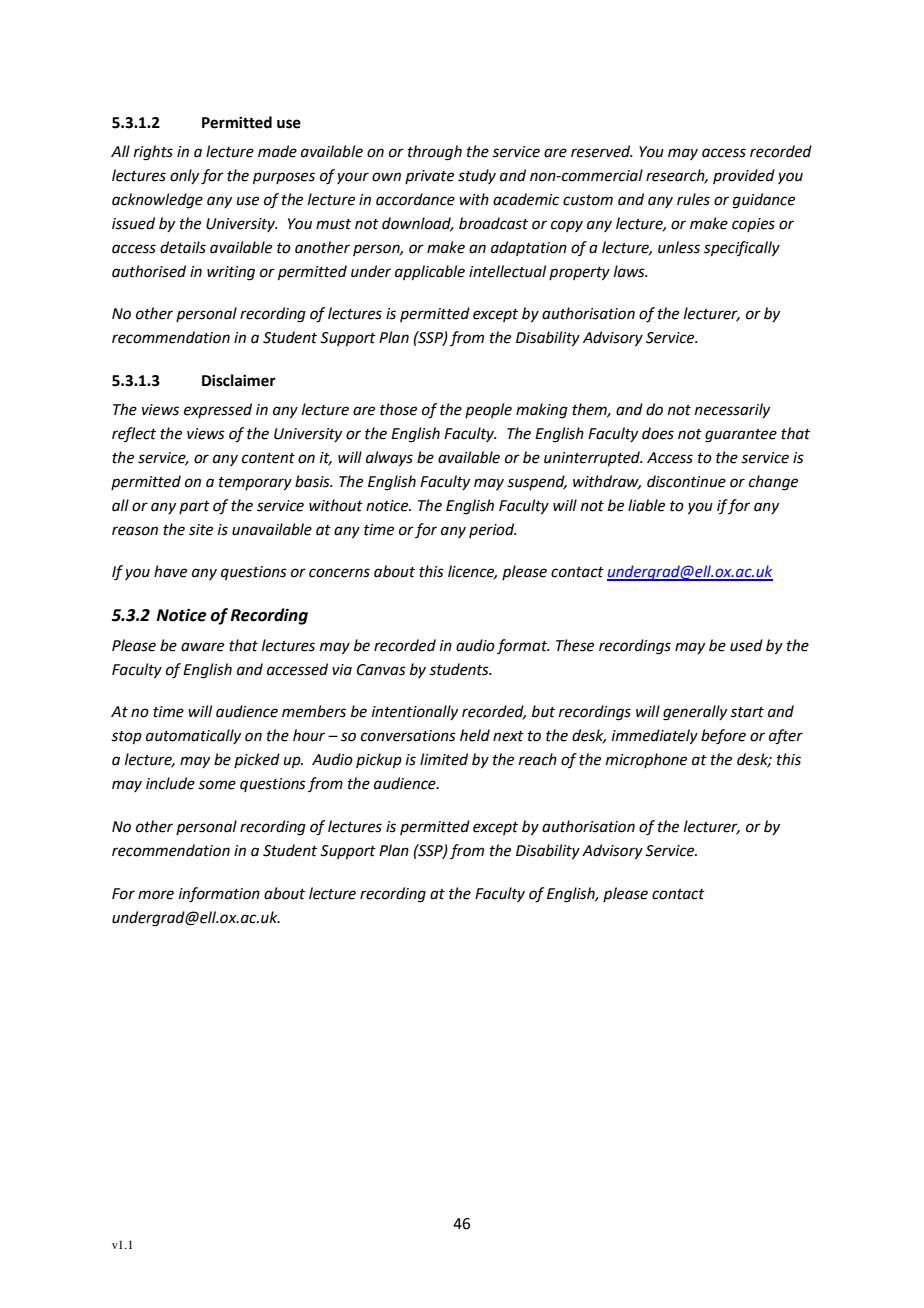  I want to click on site, so click(201, 530).
